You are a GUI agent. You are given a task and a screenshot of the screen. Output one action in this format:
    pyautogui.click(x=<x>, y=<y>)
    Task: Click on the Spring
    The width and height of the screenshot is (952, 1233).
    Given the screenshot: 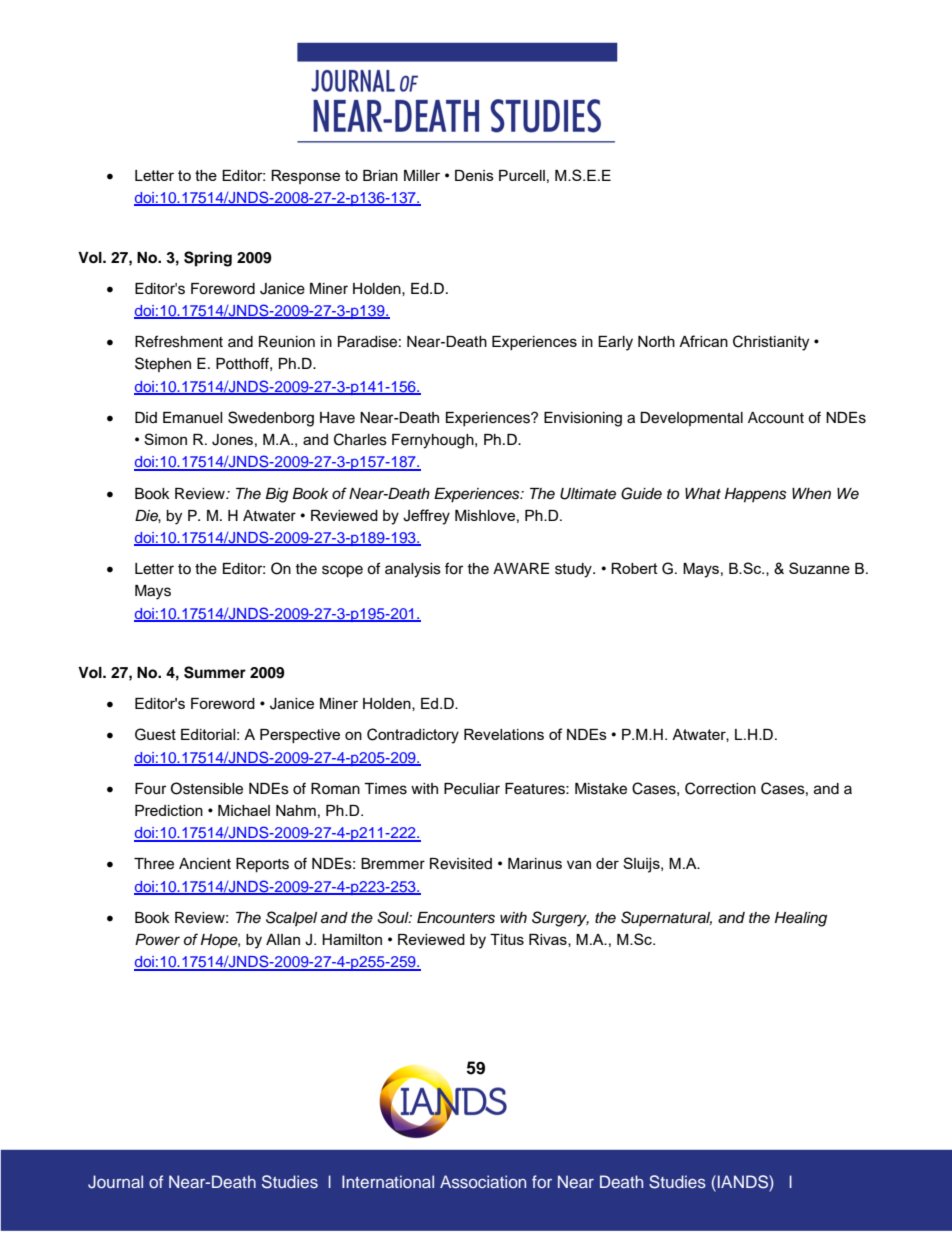 What is the action you would take?
    pyautogui.click(x=208, y=259)
